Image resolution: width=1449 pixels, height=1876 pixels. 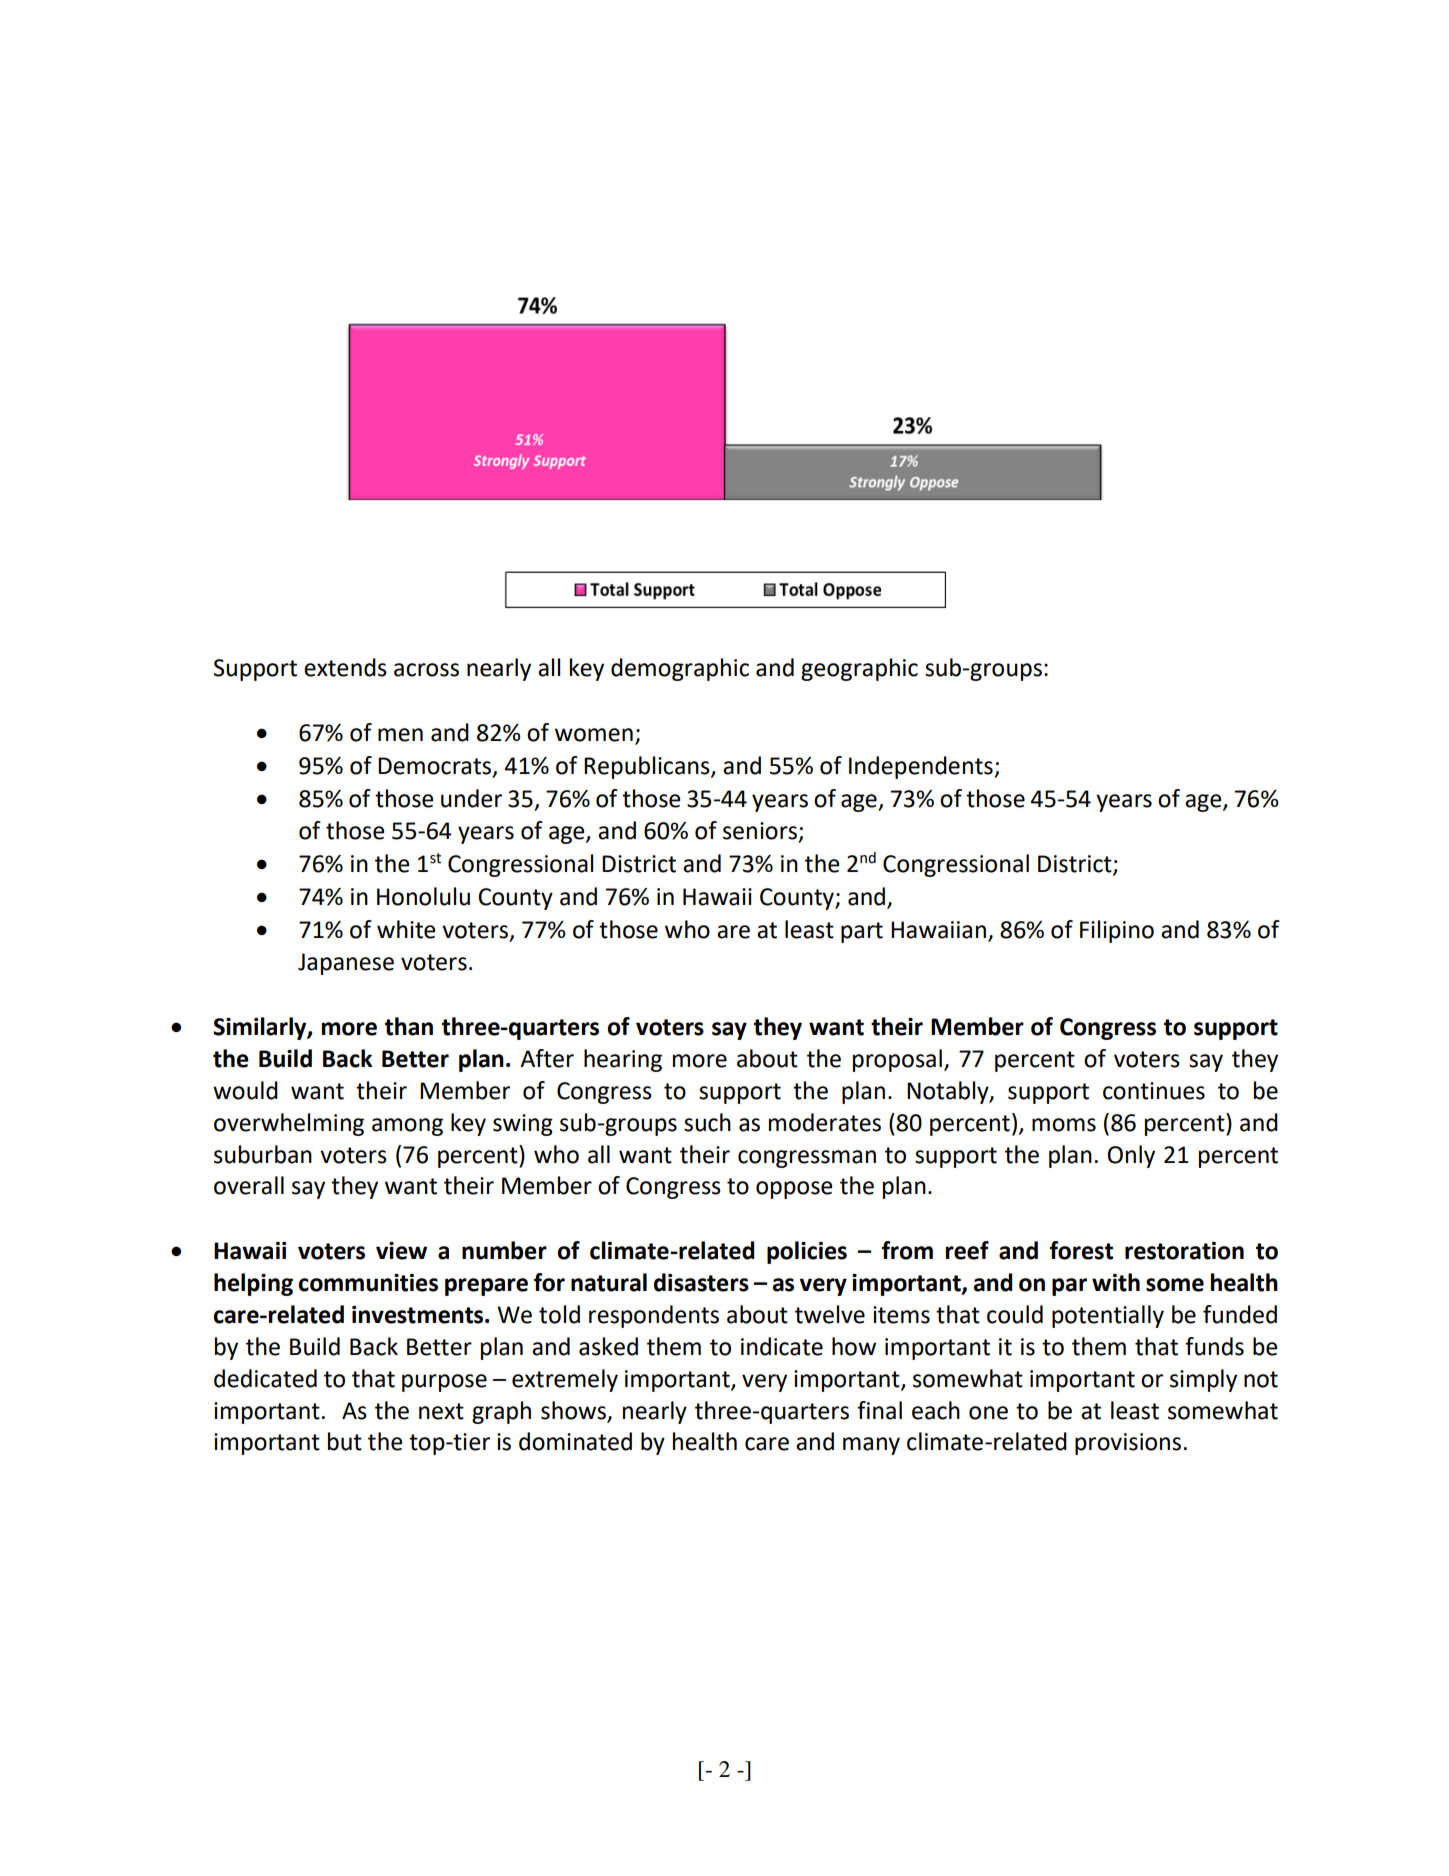 What do you see at coordinates (862, 932) in the screenshot?
I see `part` at bounding box center [862, 932].
